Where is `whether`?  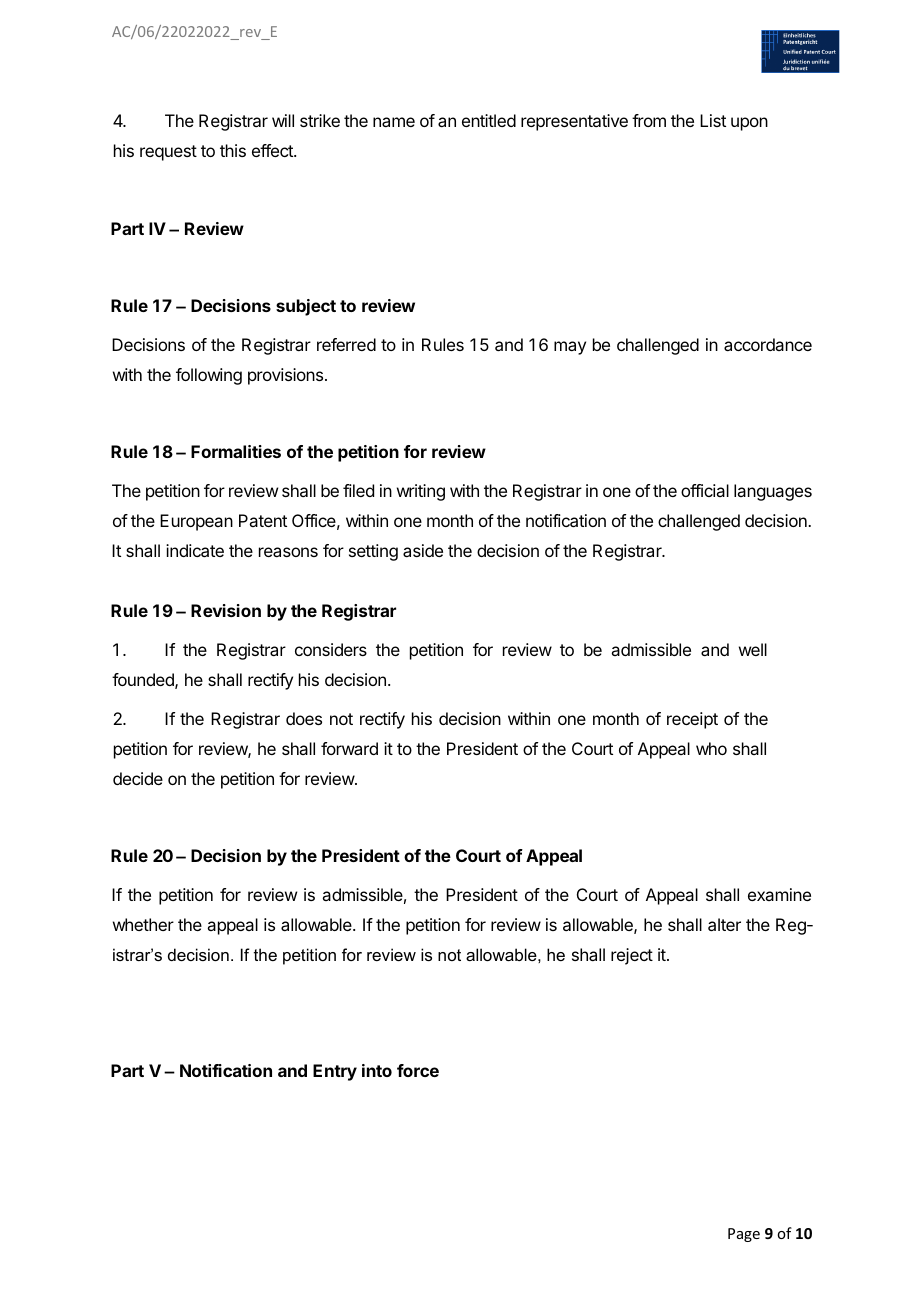 whether is located at coordinates (143, 924).
